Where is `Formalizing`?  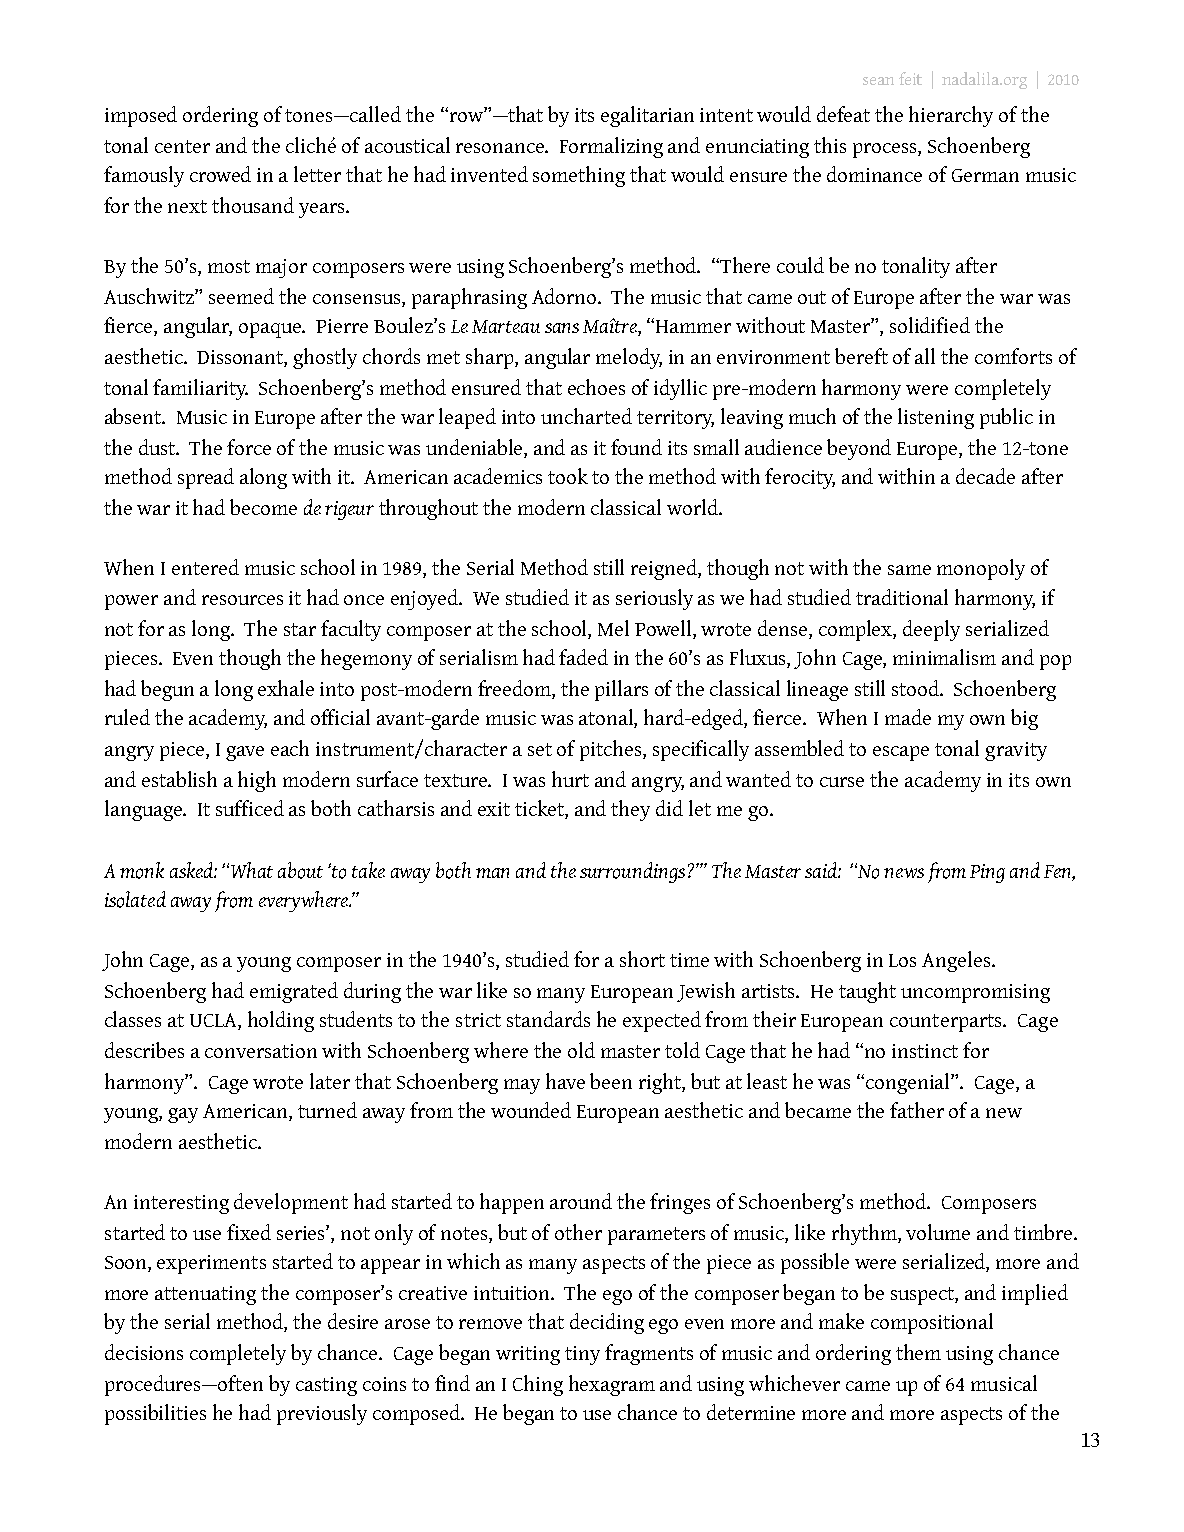
Formalizing is located at coordinates (611, 147).
